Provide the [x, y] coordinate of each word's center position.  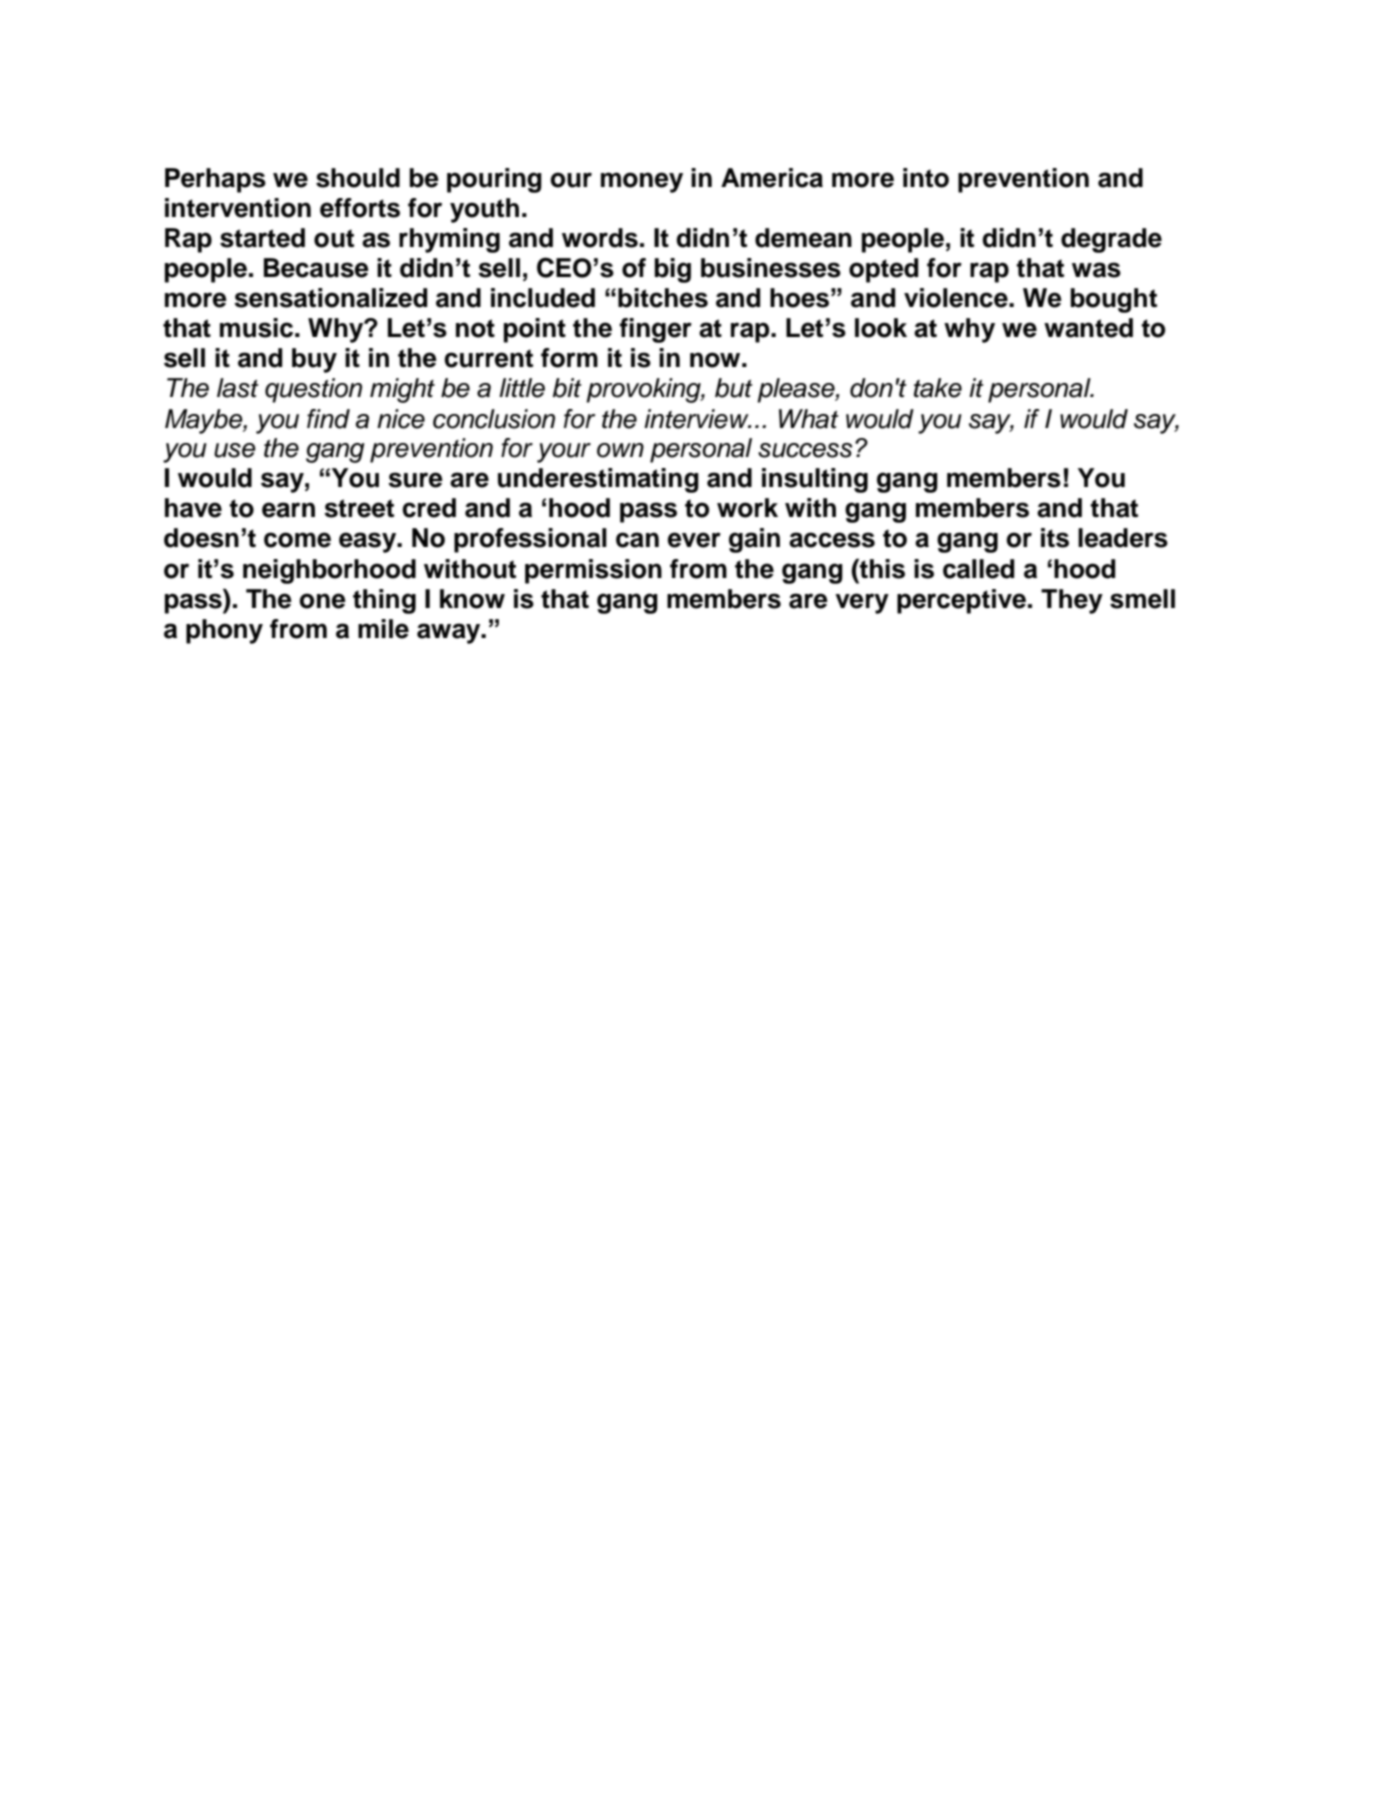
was [1096, 270]
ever [694, 540]
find [328, 419]
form [569, 358]
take [938, 388]
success [805, 450]
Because [316, 268]
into [926, 178]
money [642, 182]
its [1055, 538]
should [358, 178]
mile [383, 629]
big [672, 270]
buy [314, 360]
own [620, 450]
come [297, 540]
